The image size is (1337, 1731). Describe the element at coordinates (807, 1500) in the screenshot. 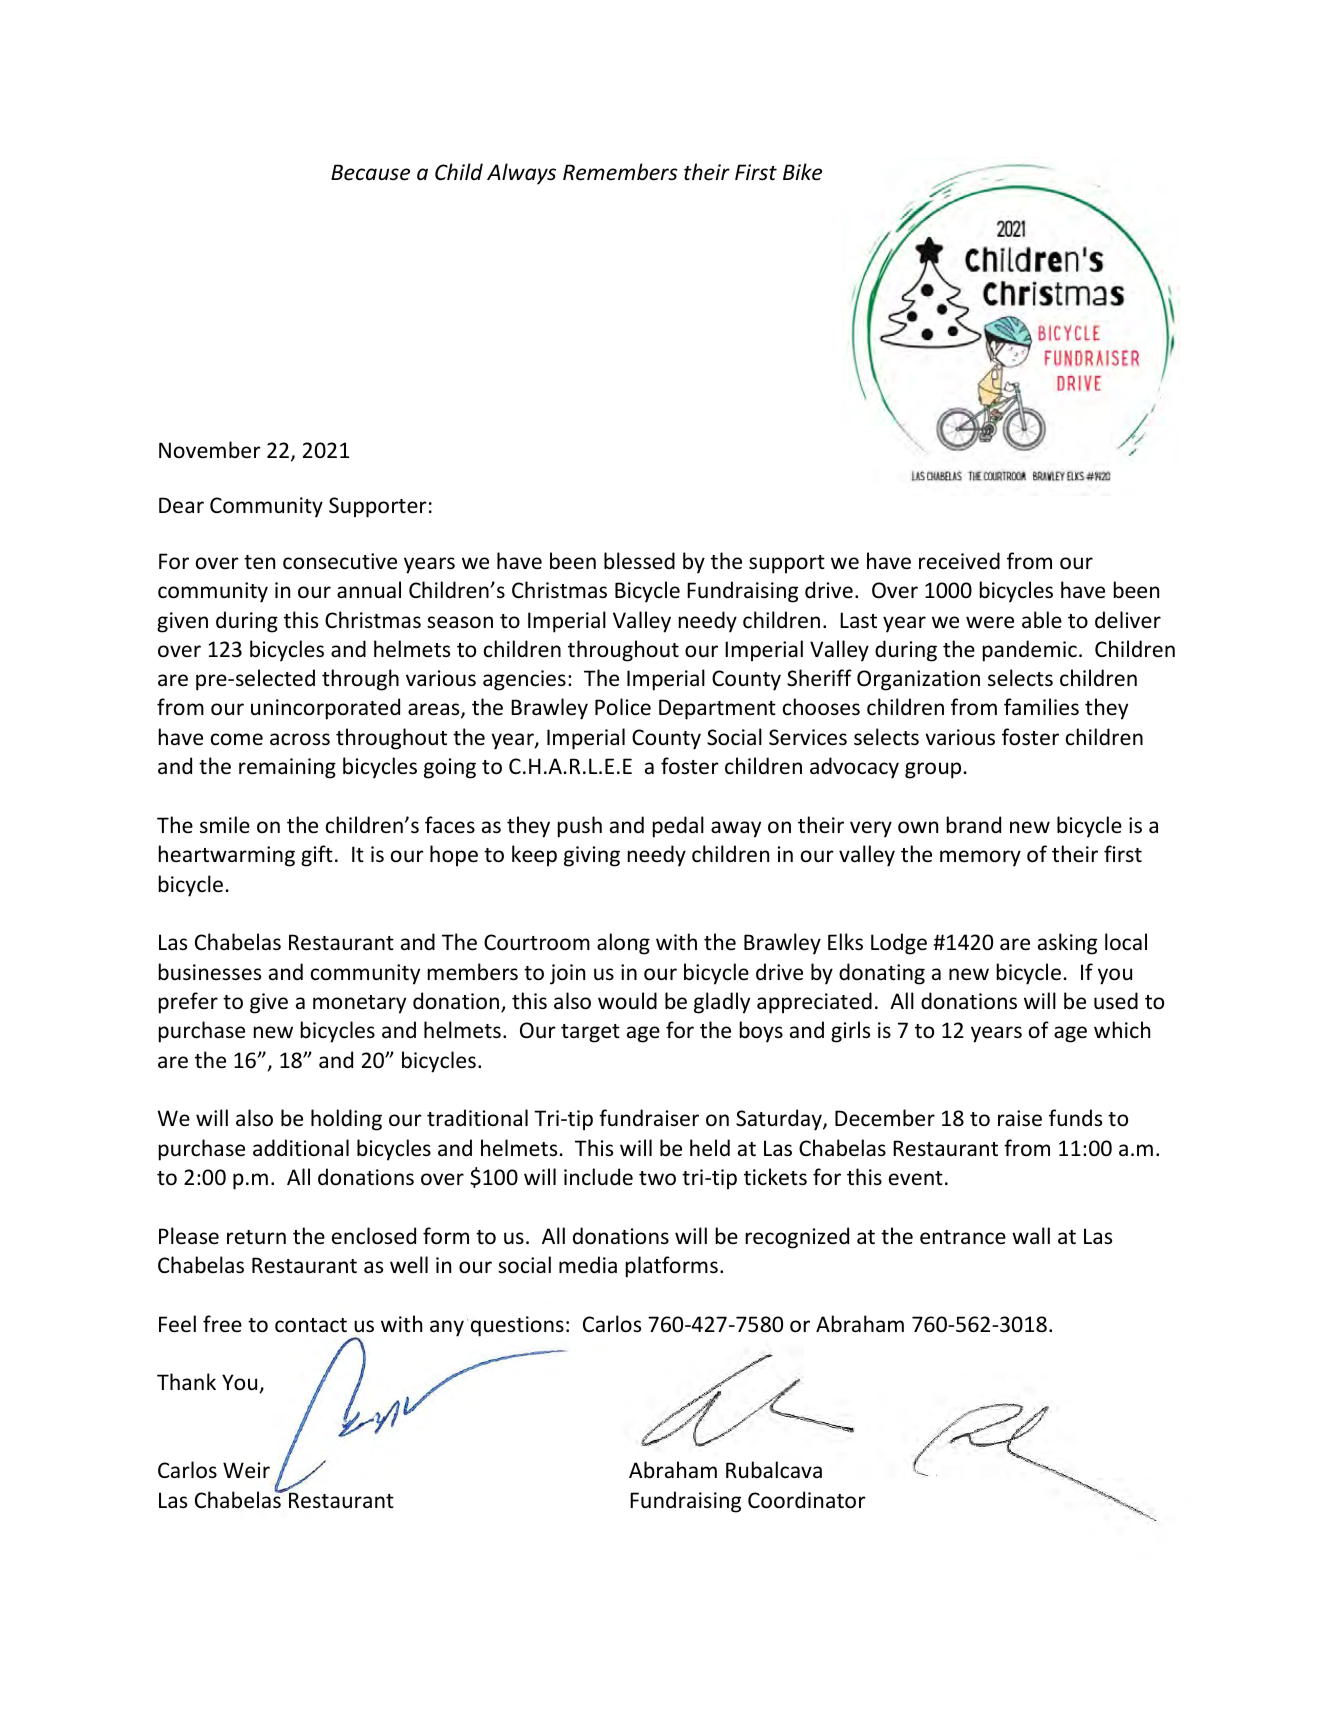

I see `Coordinator` at that location.
